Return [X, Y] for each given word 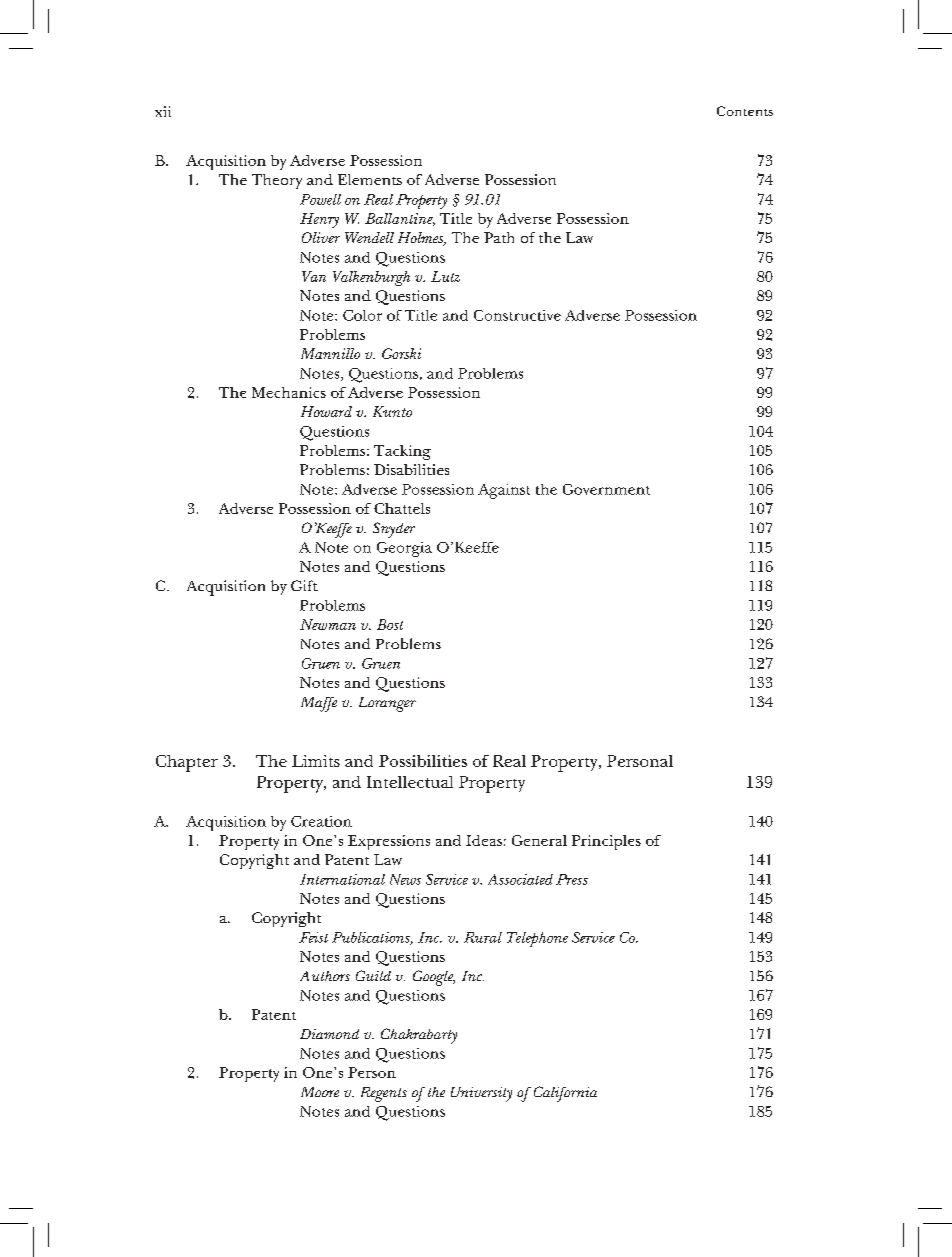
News [405, 879]
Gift [304, 585]
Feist [313, 937]
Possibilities [423, 761]
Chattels [402, 508]
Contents [745, 111]
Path [499, 237]
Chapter [187, 763]
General [539, 840]
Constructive [517, 315]
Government [606, 489]
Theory [277, 181]
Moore [320, 1092]
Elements [370, 179]
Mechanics [289, 392]
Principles [606, 842]
